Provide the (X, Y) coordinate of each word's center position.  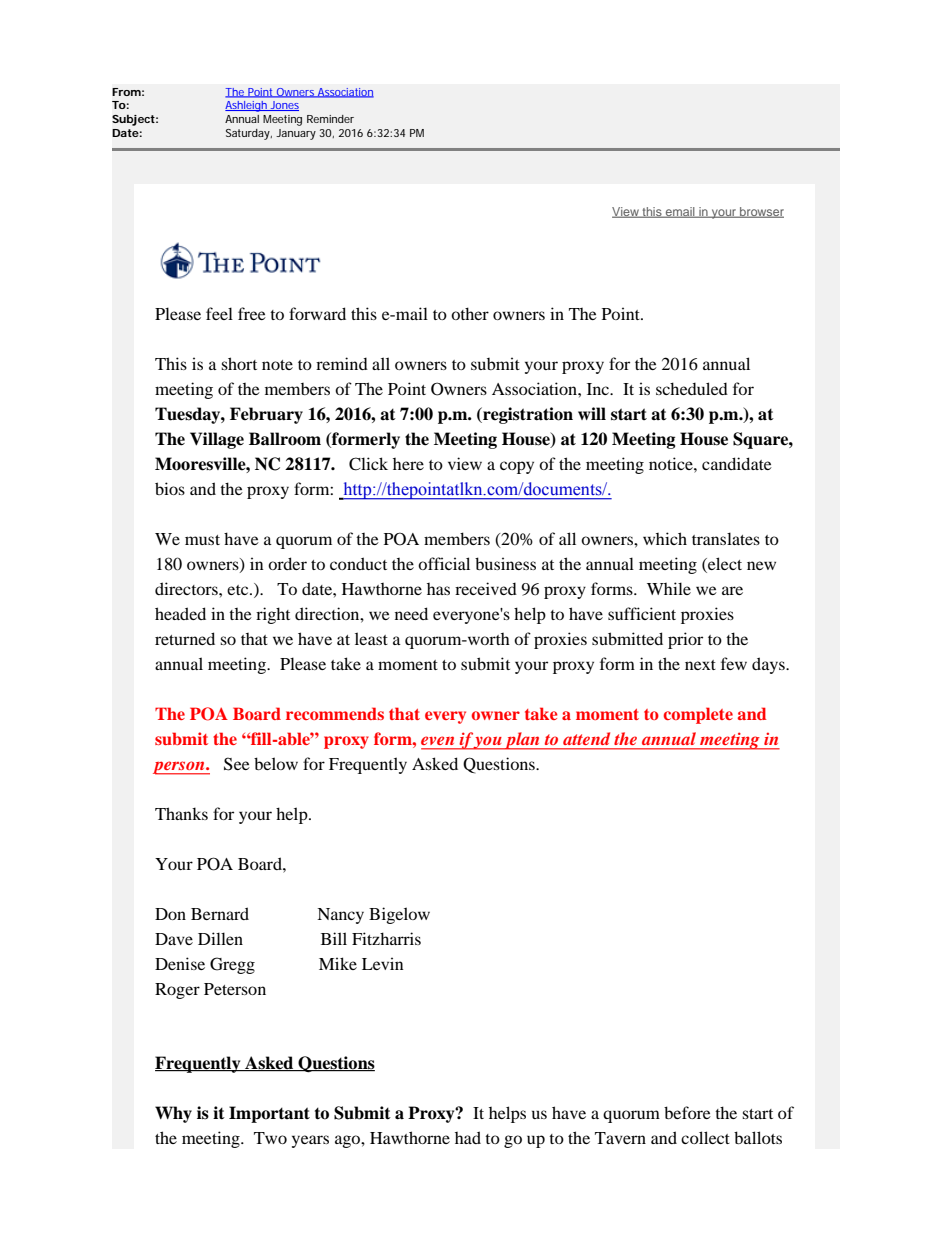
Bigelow (399, 915)
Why (173, 1114)
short (239, 363)
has (438, 589)
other (470, 313)
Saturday (249, 134)
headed (180, 613)
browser (761, 212)
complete (698, 715)
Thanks (181, 813)
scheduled (692, 388)
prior (685, 640)
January (296, 134)
